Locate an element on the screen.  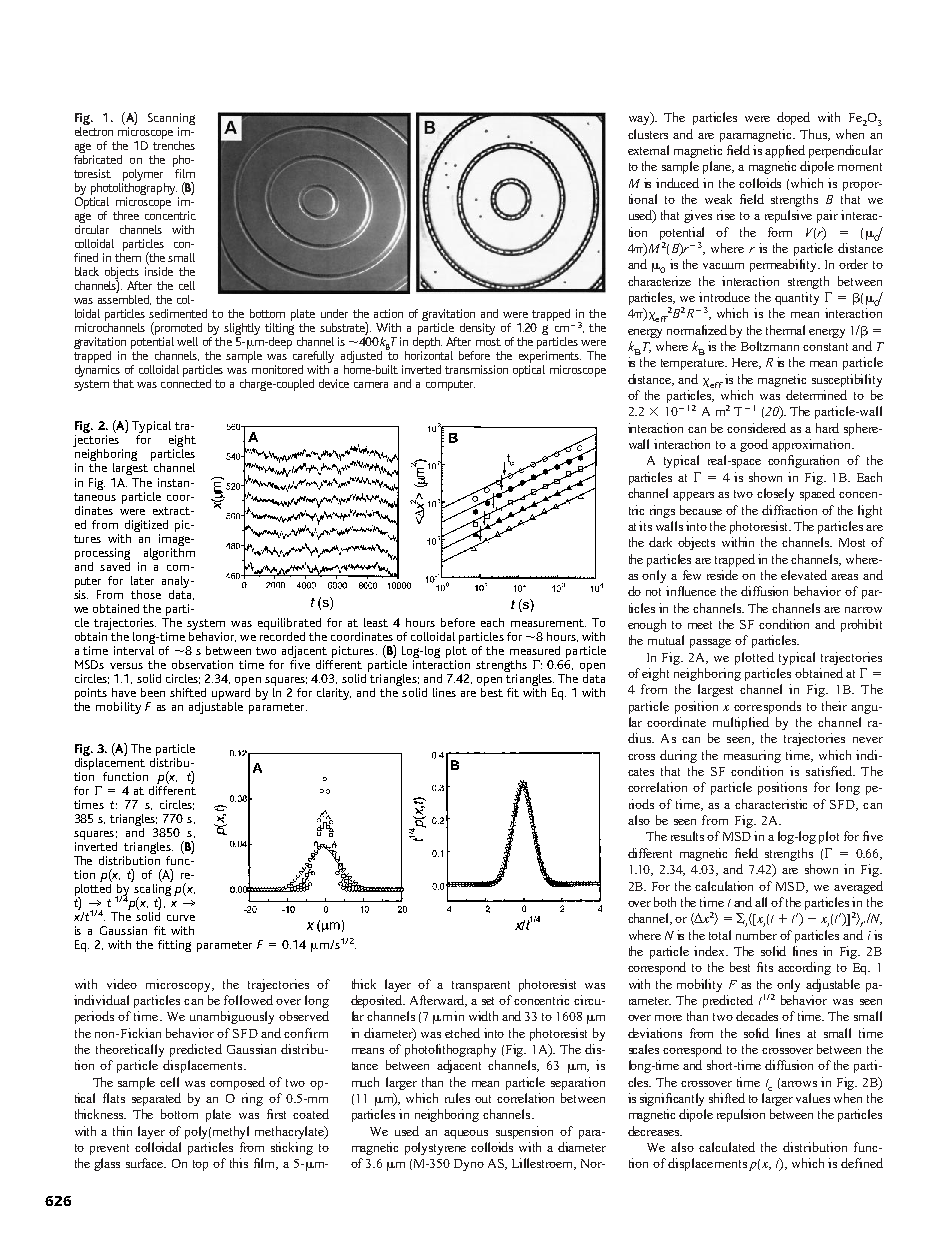
aqueous is located at coordinates (466, 1134).
